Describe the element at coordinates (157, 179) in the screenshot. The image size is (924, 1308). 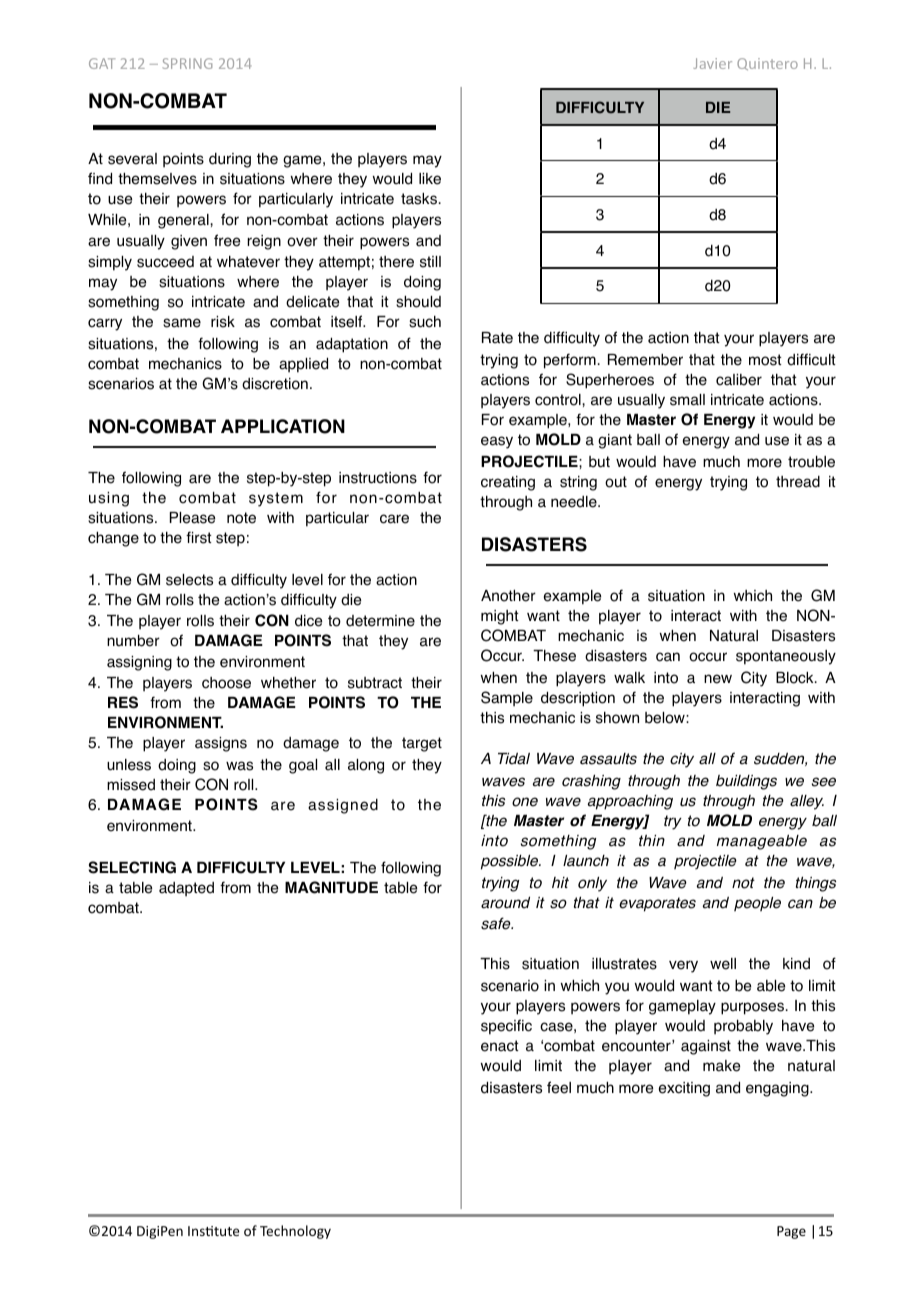
I see `themselves` at that location.
